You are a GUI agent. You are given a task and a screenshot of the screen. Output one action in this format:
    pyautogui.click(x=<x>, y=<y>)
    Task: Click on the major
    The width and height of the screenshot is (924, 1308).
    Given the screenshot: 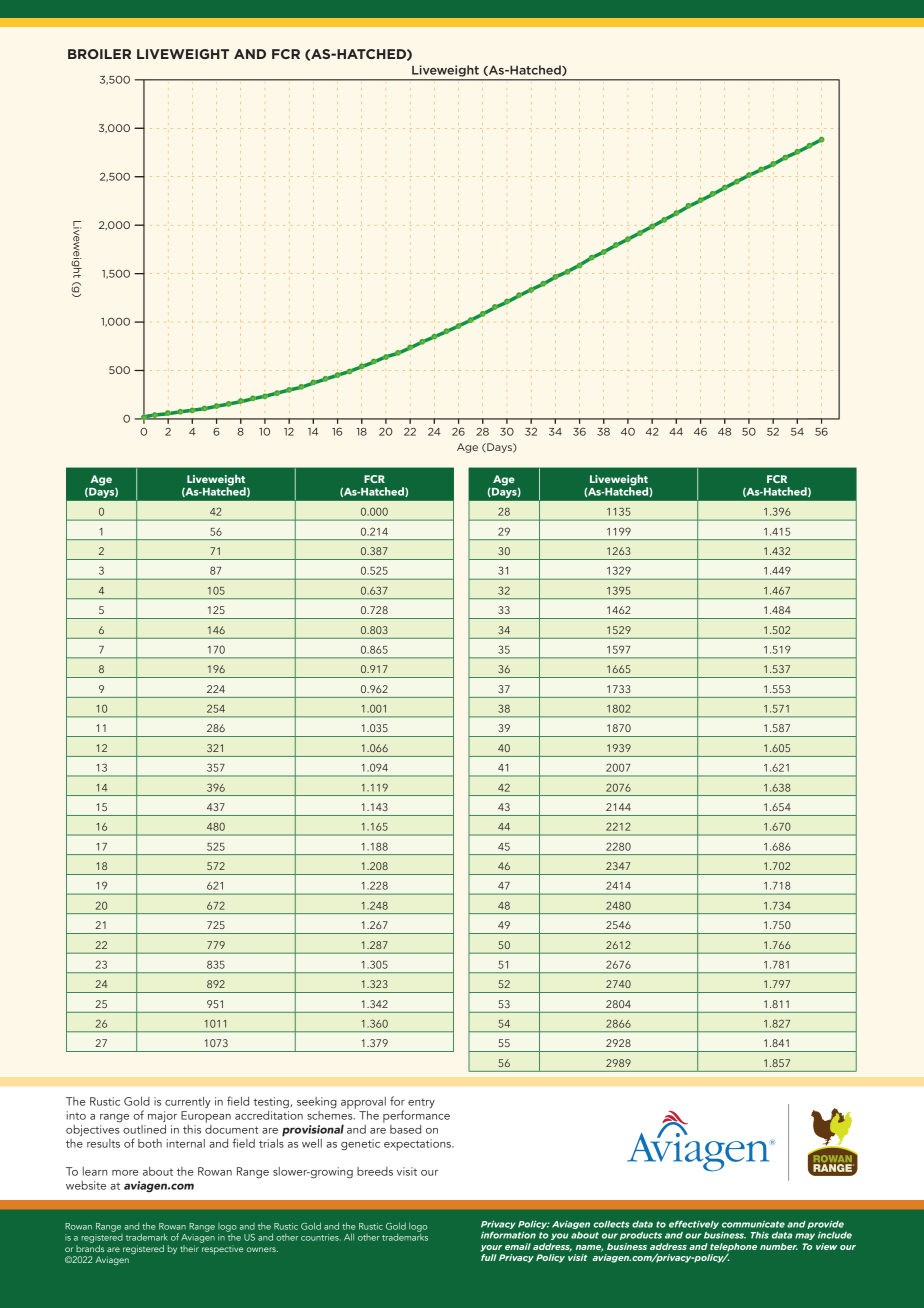 What is the action you would take?
    pyautogui.click(x=162, y=1116)
